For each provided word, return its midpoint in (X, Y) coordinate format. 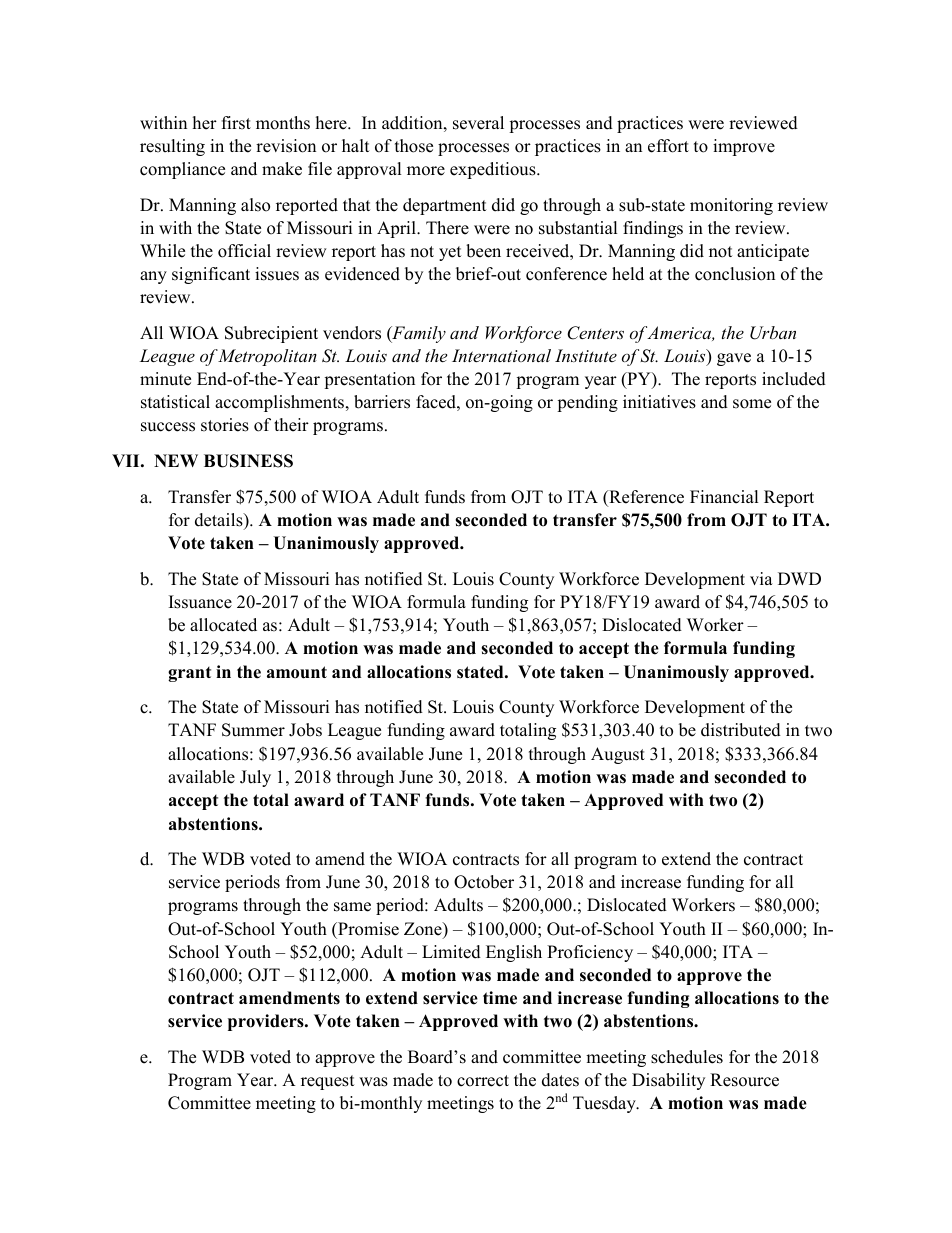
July (255, 778)
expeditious (494, 170)
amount (297, 672)
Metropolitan (267, 357)
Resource (744, 1080)
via (761, 578)
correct (483, 1081)
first (236, 123)
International (501, 355)
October (484, 882)
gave (734, 359)
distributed (741, 730)
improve (744, 147)
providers (267, 1022)
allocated (223, 625)
